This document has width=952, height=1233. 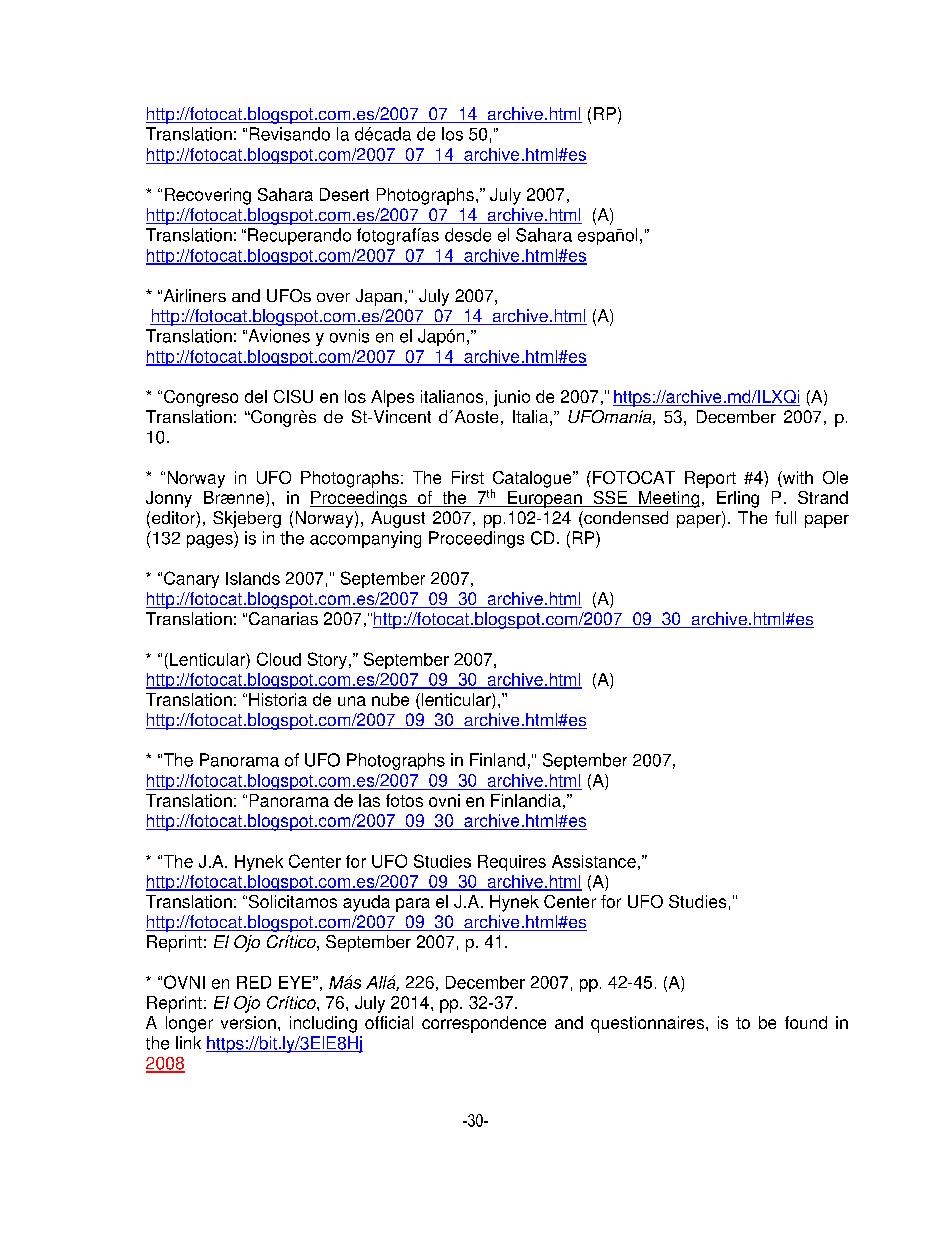 What do you see at coordinates (253, 578) in the document?
I see `Islands` at bounding box center [253, 578].
